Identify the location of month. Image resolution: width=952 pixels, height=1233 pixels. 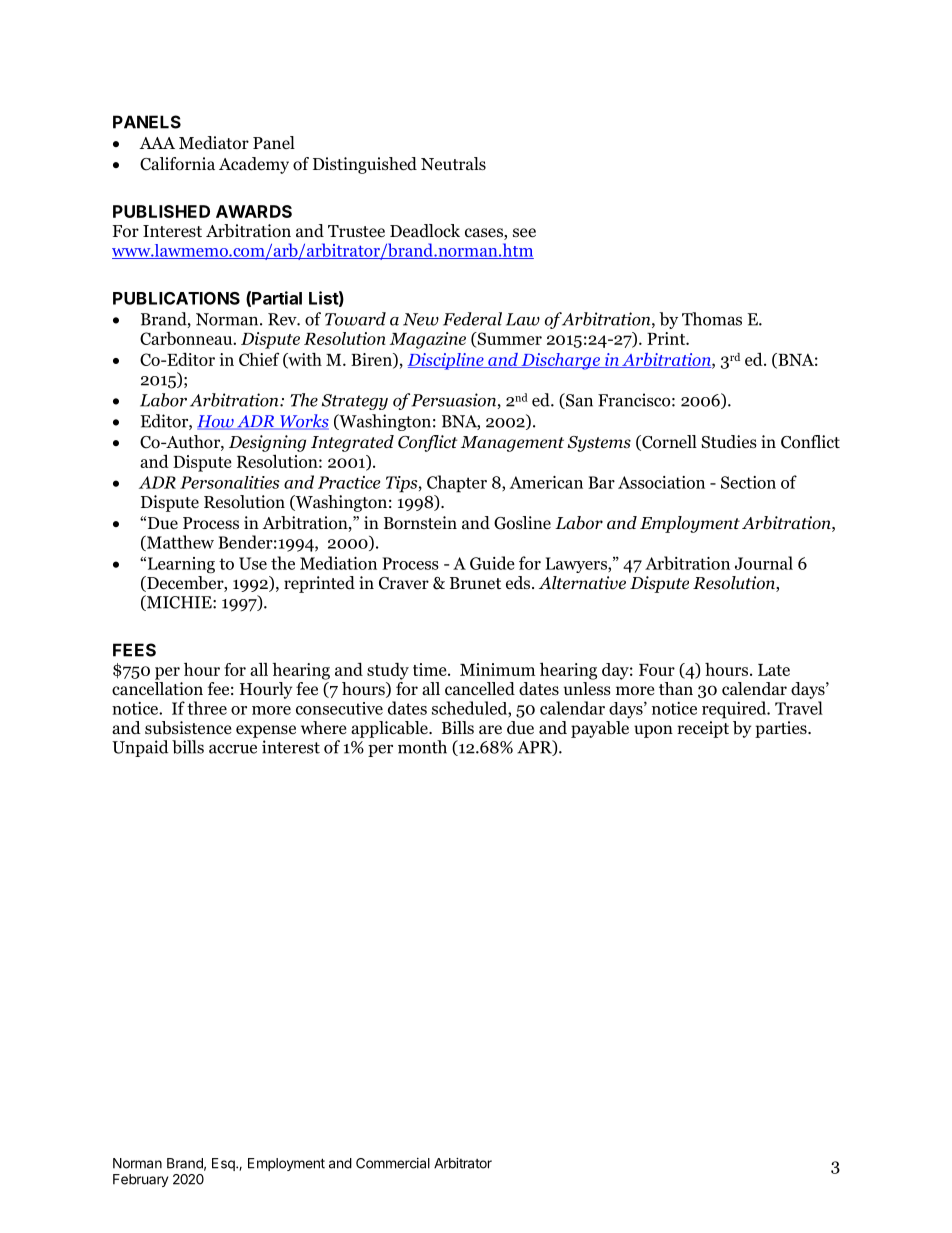
(422, 747).
